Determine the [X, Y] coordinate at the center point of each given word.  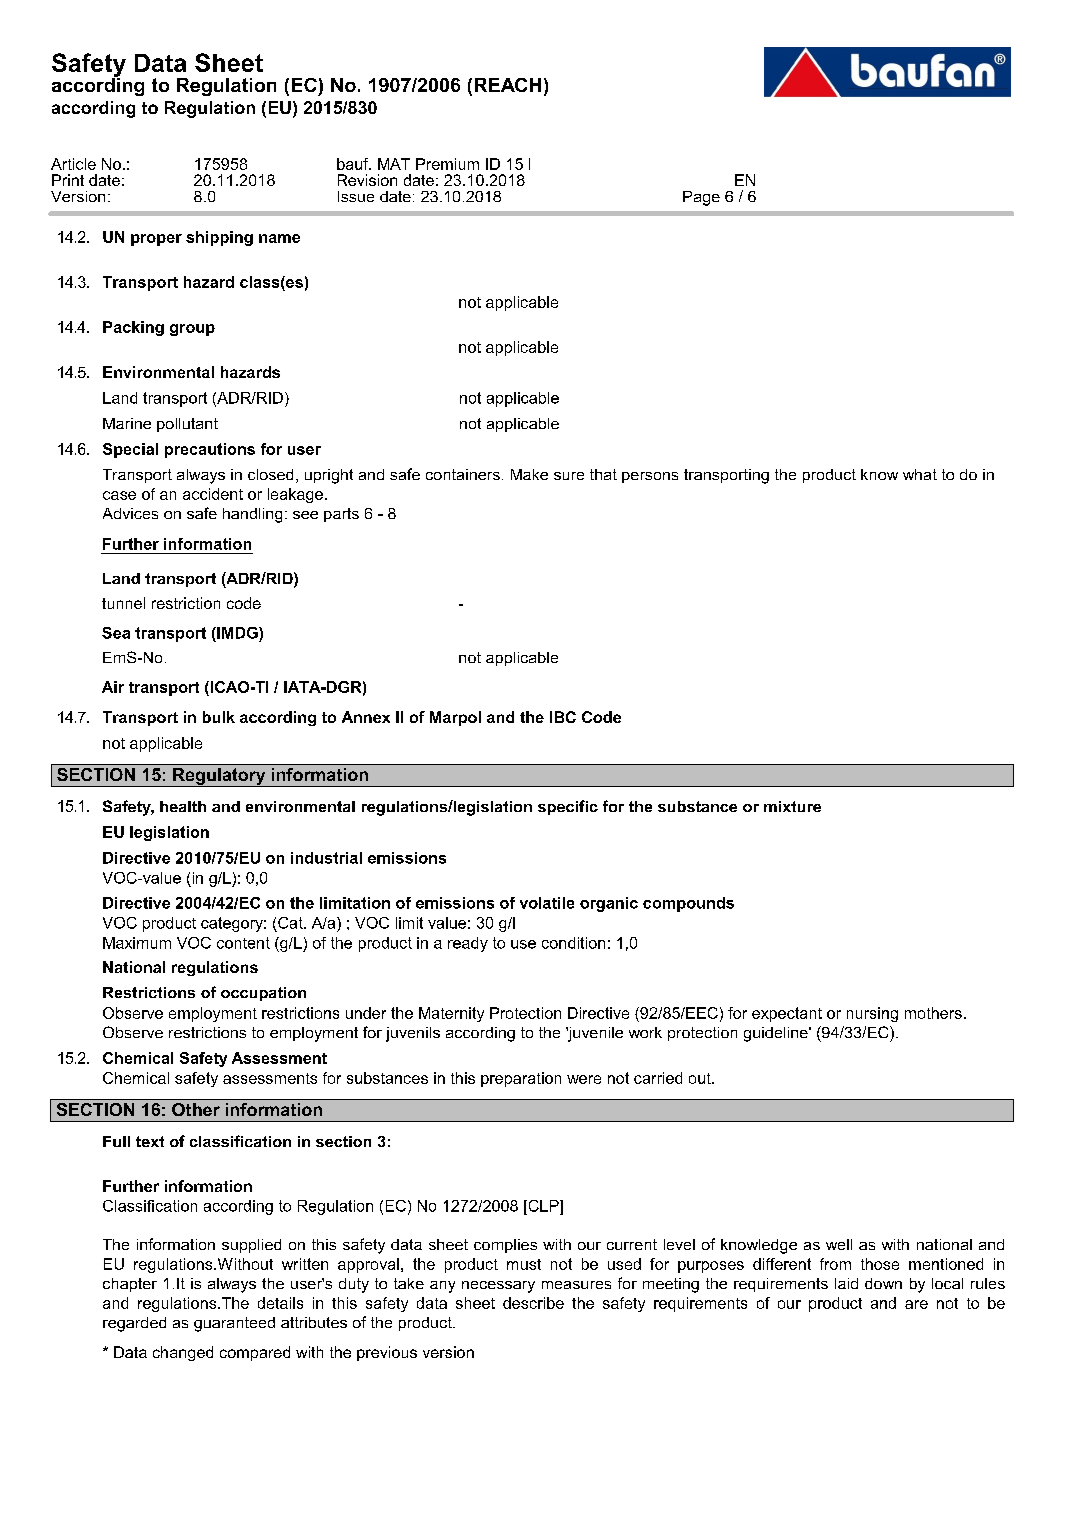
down [883, 1283]
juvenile [594, 1034]
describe [533, 1303]
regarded [134, 1324]
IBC [563, 717]
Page [701, 198]
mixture [792, 806]
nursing [872, 1014]
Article [73, 164]
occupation [263, 994]
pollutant [187, 425]
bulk [219, 717]
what [920, 474]
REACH [508, 85]
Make [529, 474]
